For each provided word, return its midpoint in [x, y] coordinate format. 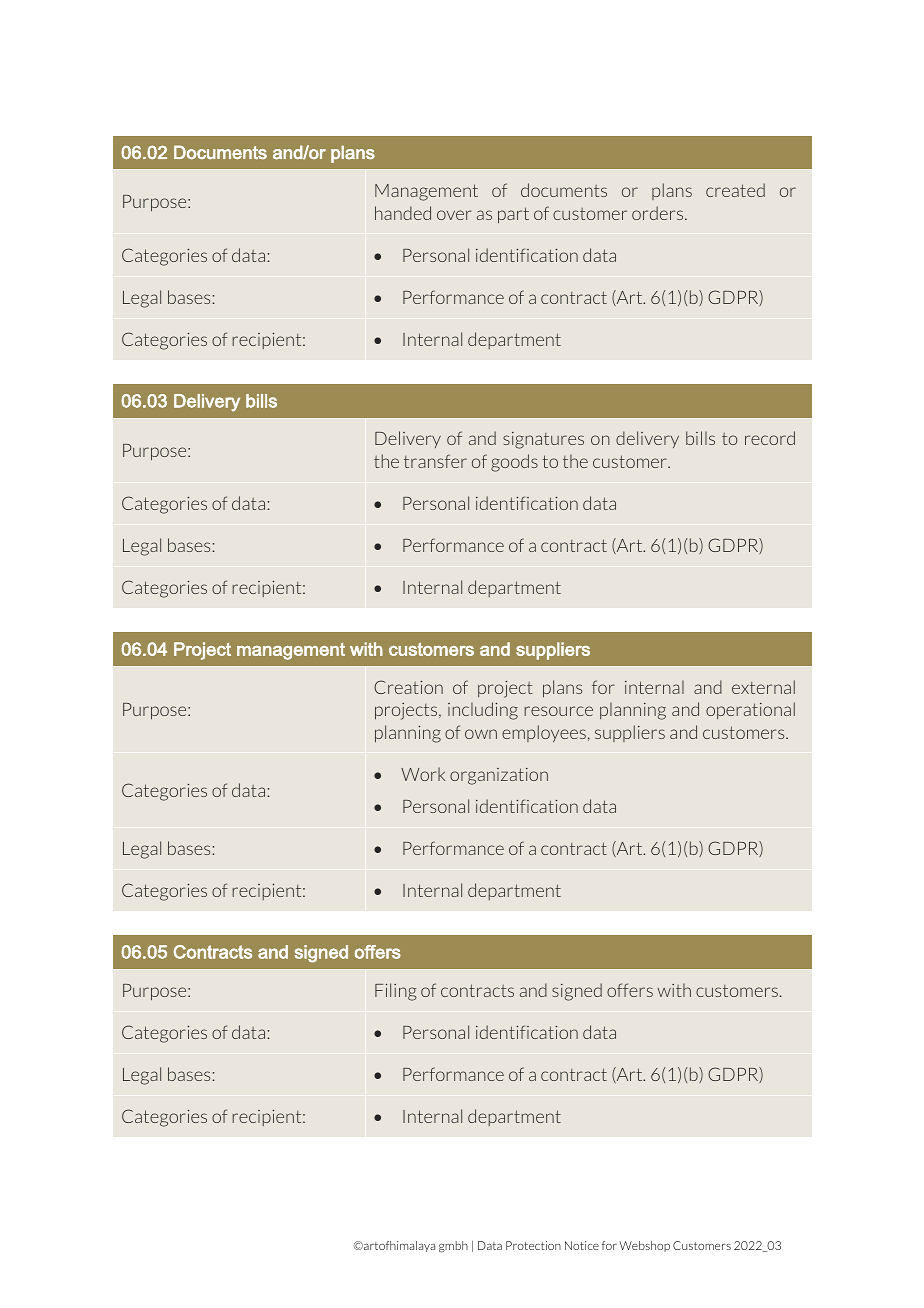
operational [750, 710]
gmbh [453, 1247]
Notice [582, 1245]
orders [659, 213]
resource [559, 711]
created [735, 190]
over [454, 215]
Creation [408, 687]
